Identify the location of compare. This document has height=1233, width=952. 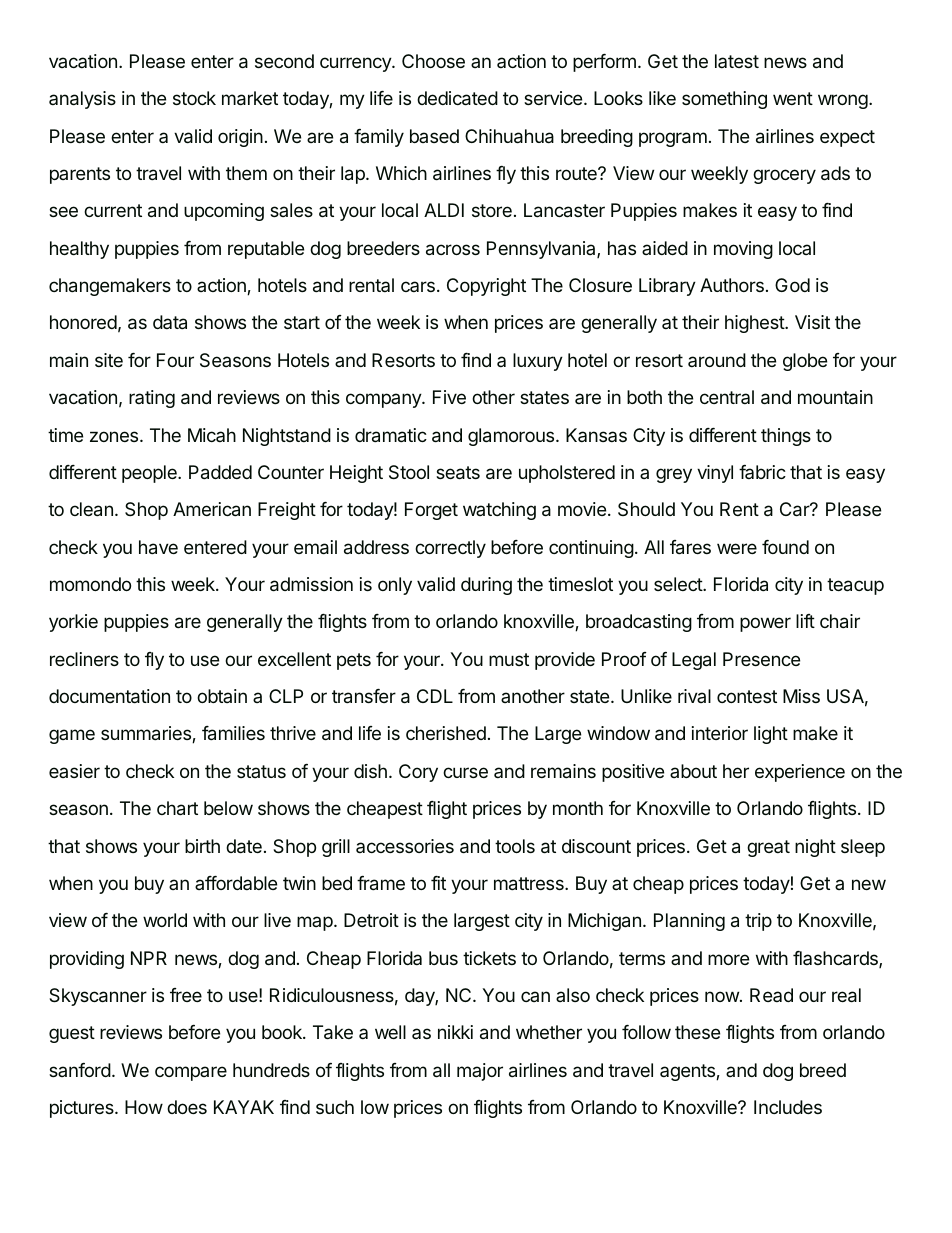
(191, 1073).
